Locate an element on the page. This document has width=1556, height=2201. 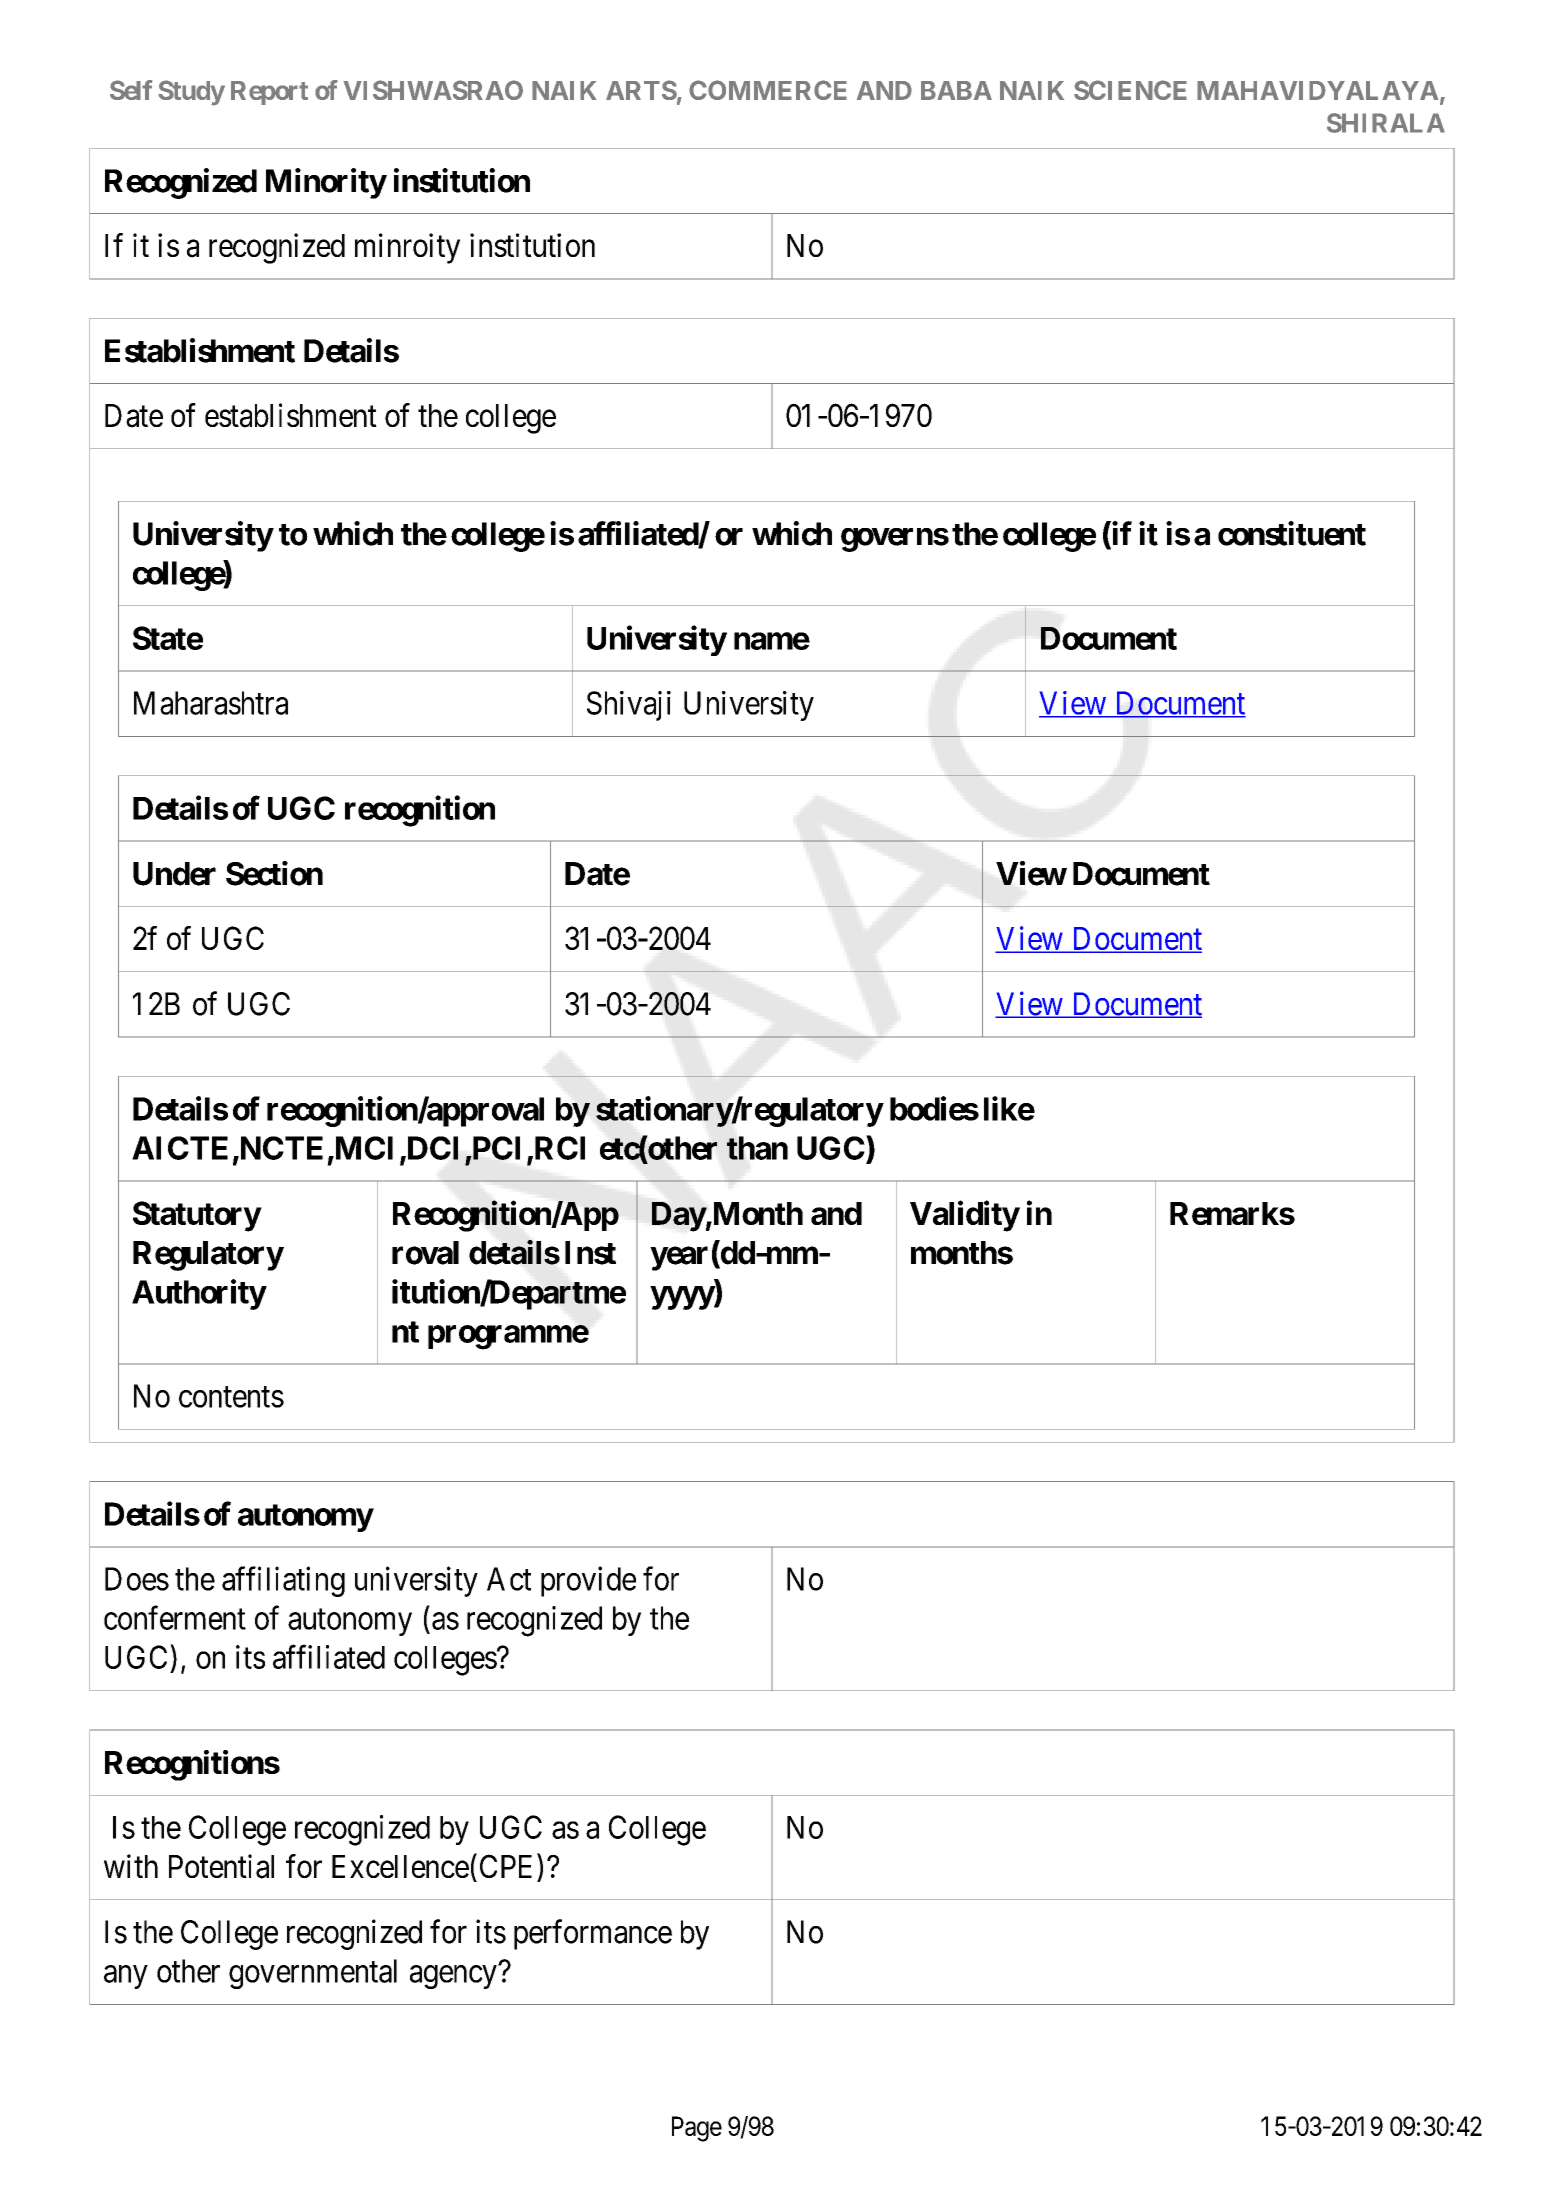
SCIENCE is located at coordinates (1130, 90).
